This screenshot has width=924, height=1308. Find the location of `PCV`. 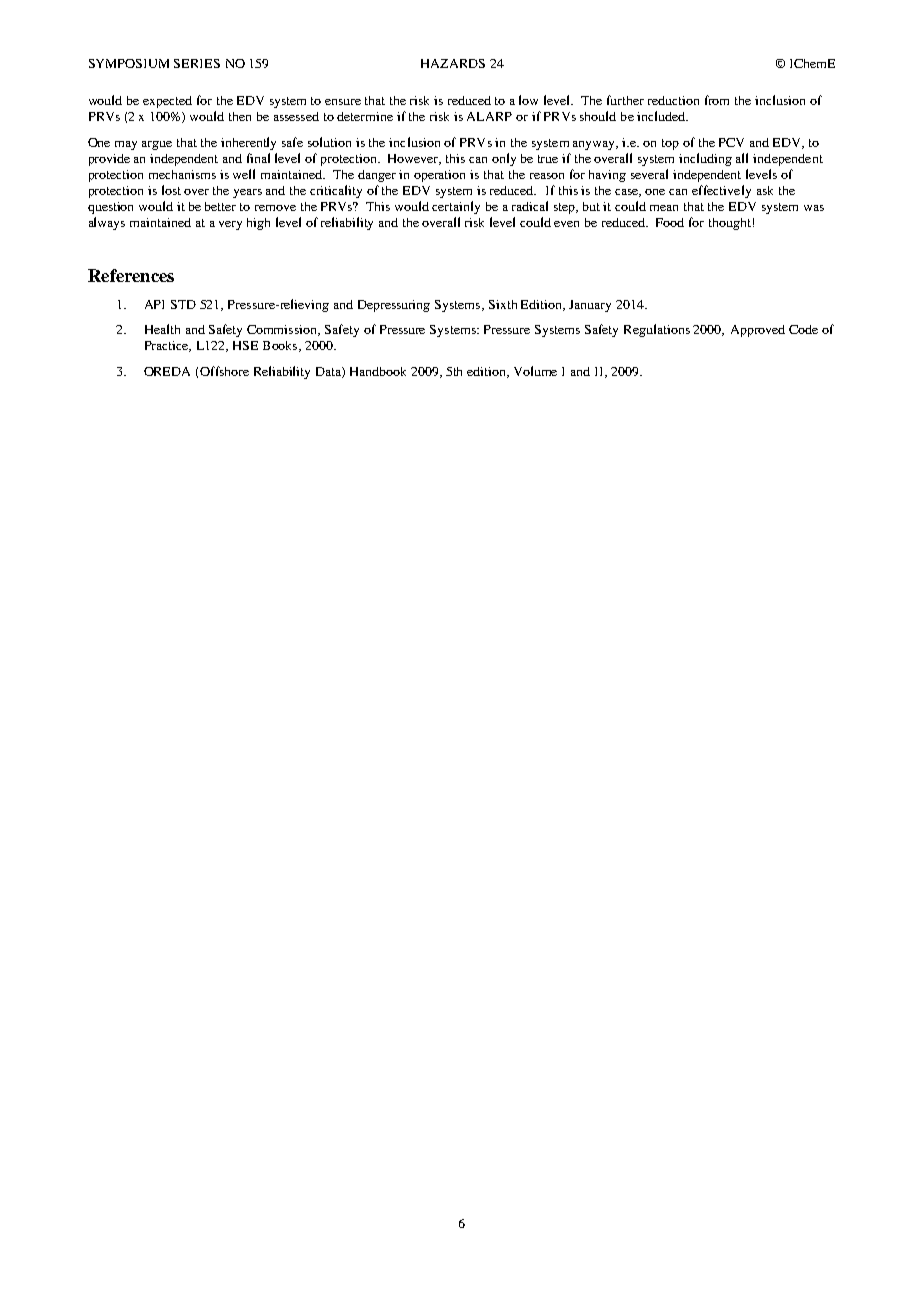

PCV is located at coordinates (731, 142).
